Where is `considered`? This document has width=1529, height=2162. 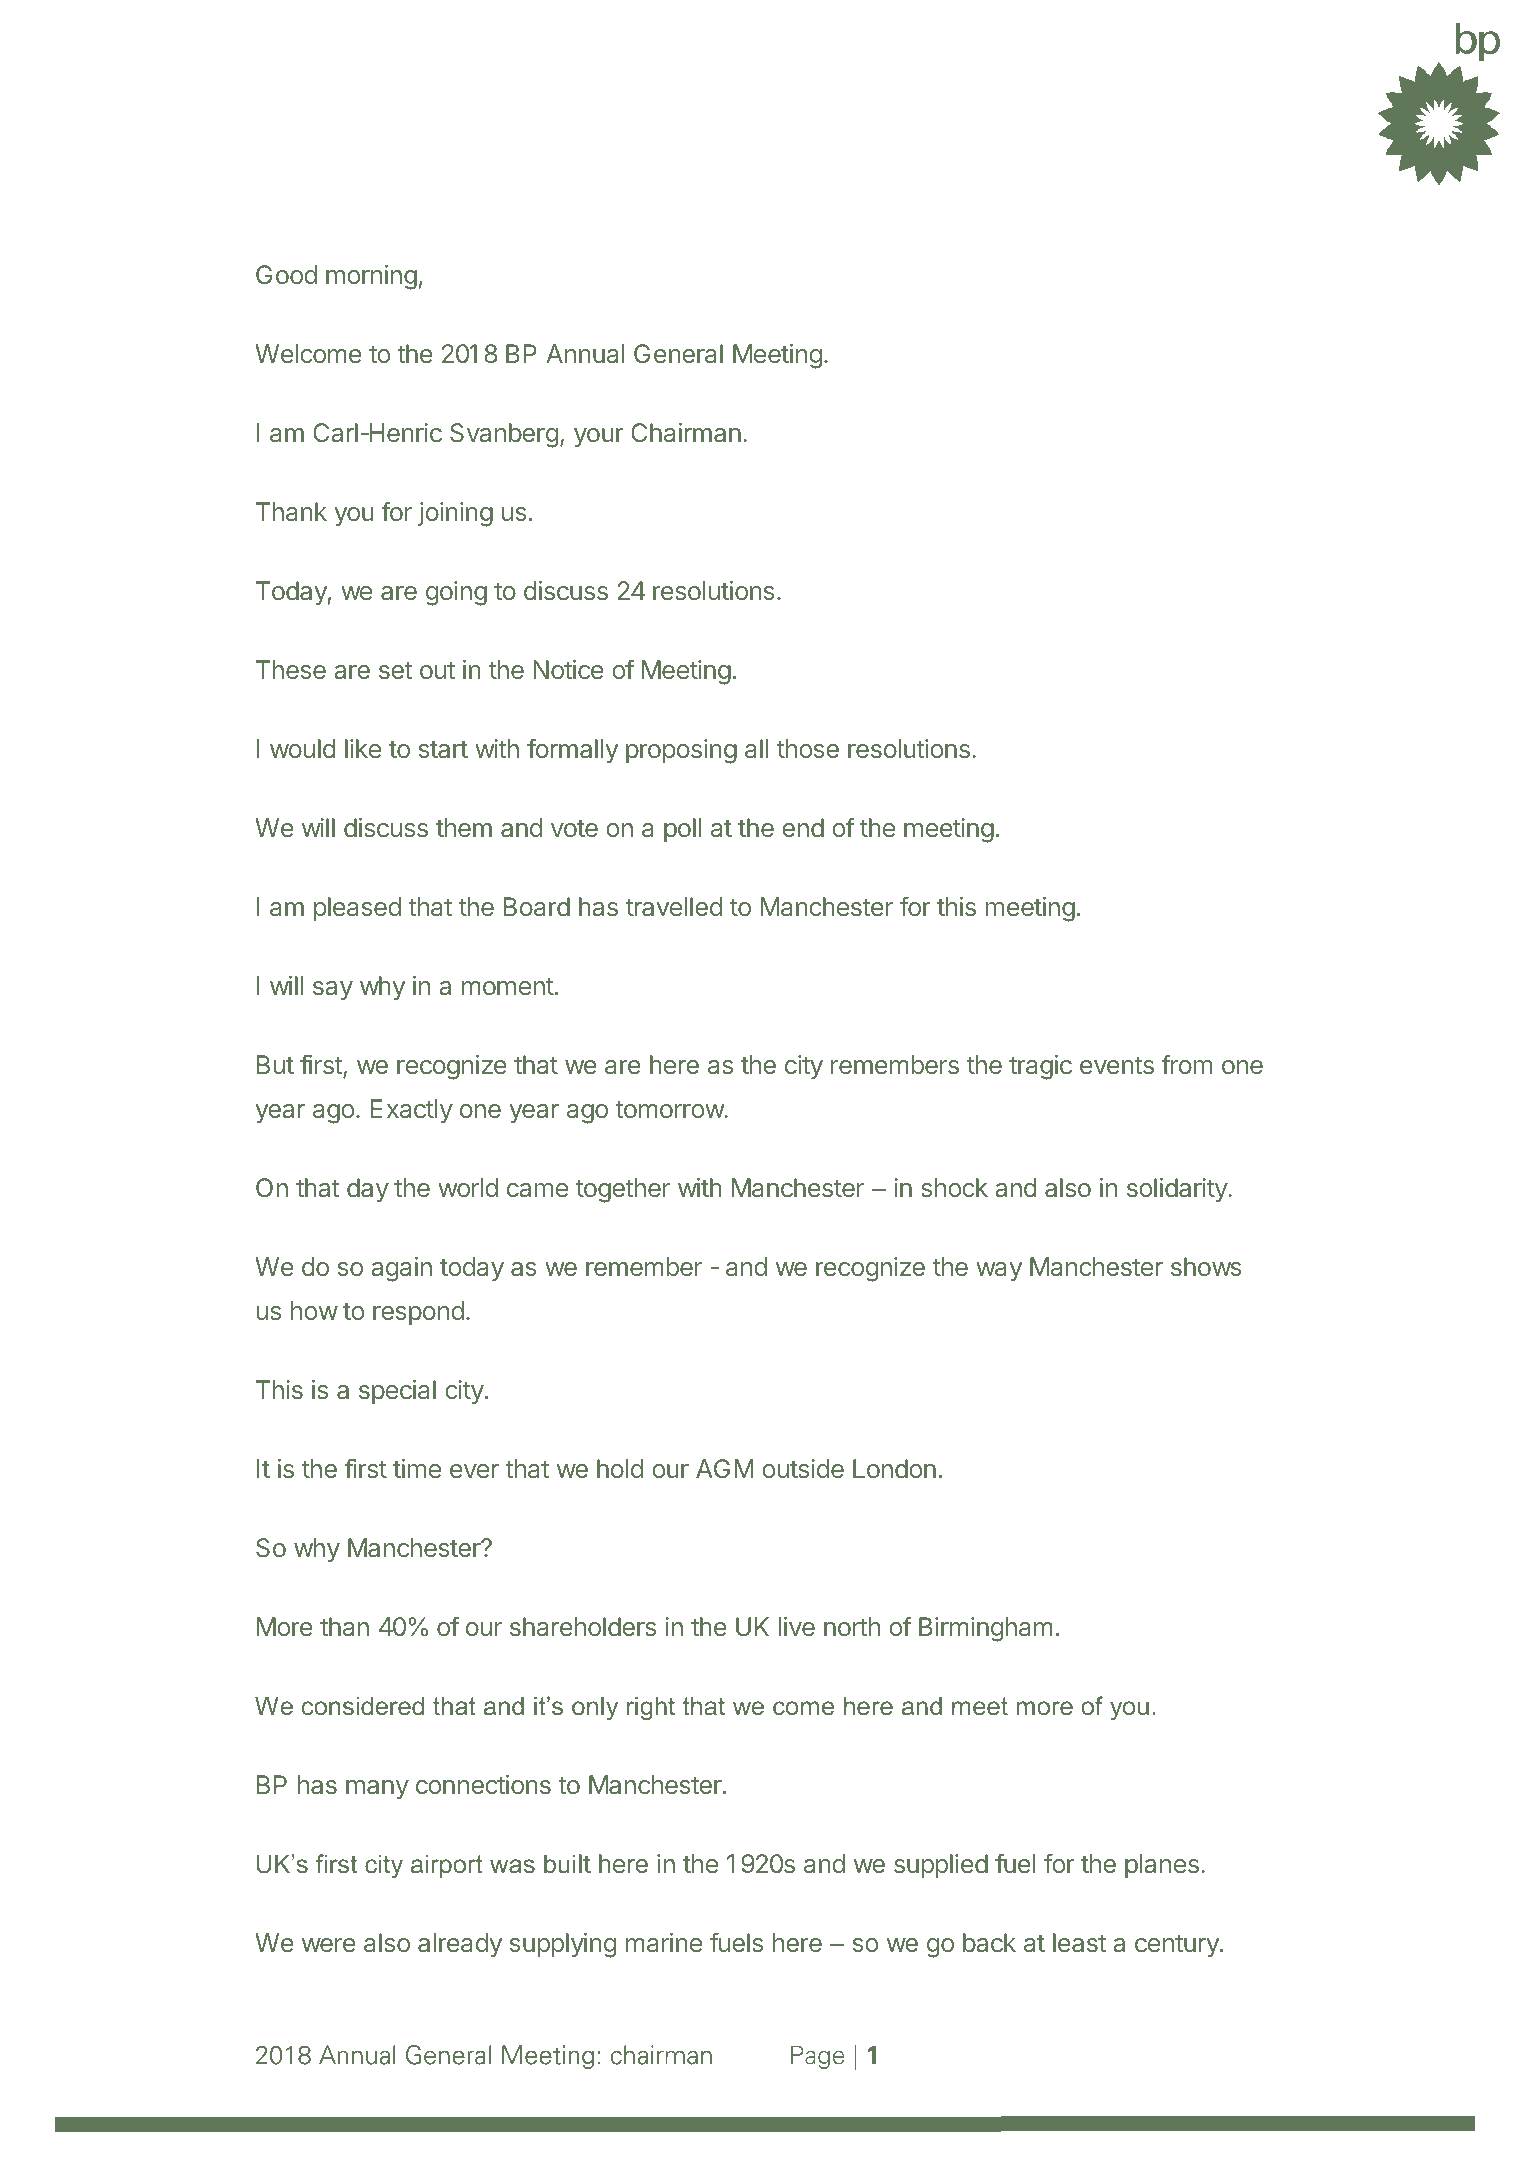
considered is located at coordinates (363, 1706).
